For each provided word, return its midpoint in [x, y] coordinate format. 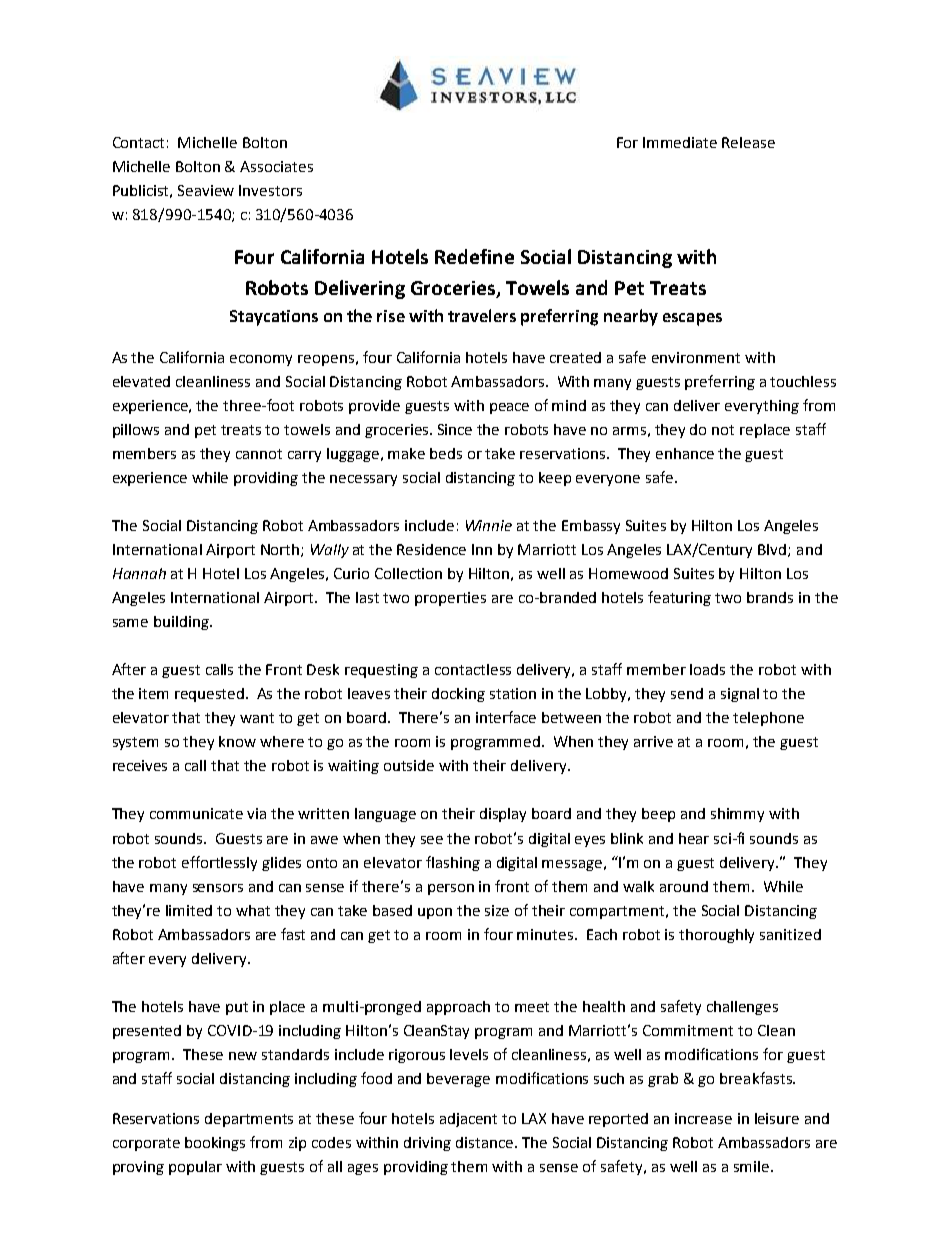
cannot [259, 454]
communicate [196, 813]
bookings [215, 1144]
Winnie [489, 525]
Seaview [206, 190]
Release [748, 142]
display [503, 815]
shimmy [737, 815]
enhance [685, 453]
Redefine [474, 256]
